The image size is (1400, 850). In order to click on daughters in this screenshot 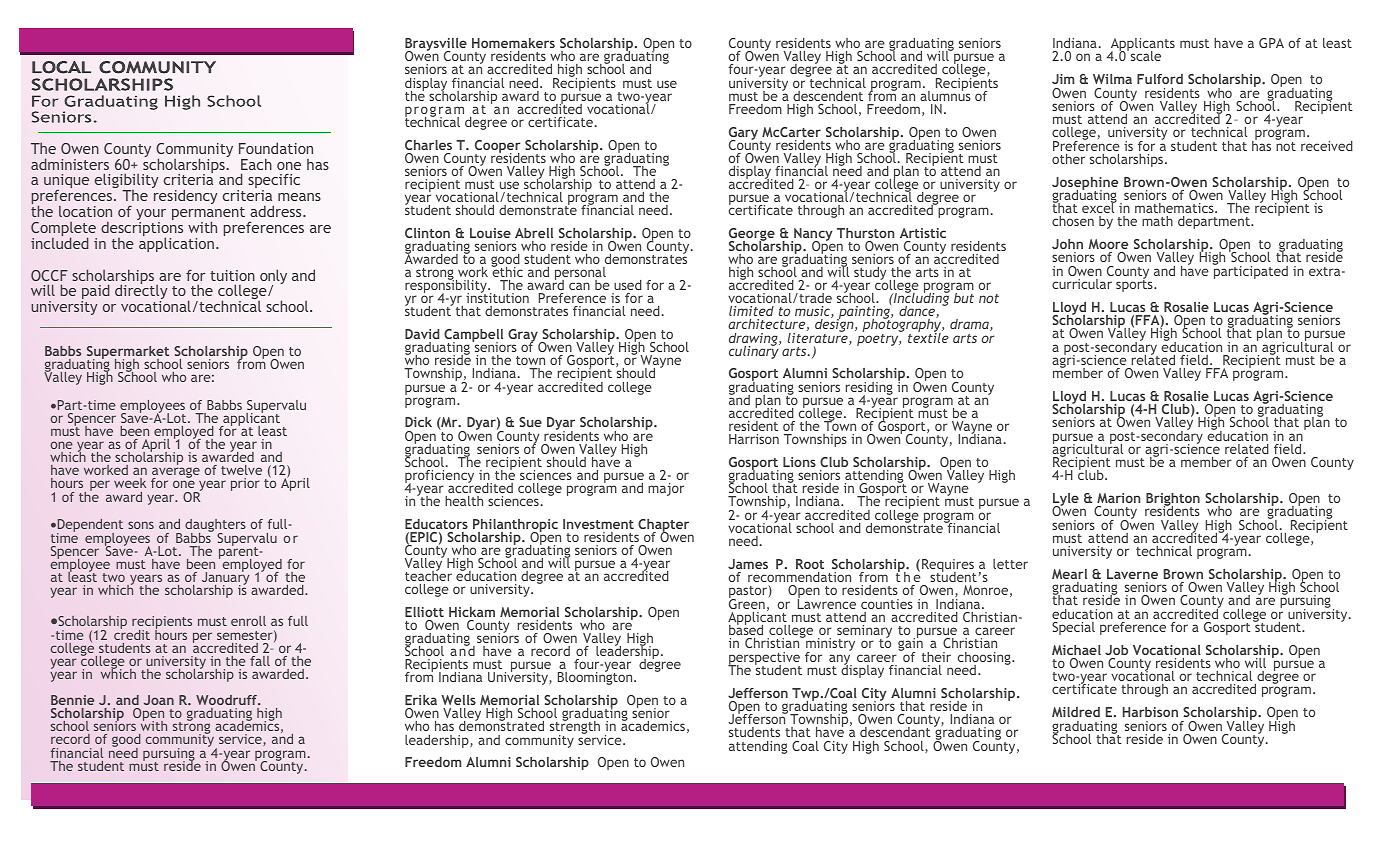, I will do `click(215, 527)`.
